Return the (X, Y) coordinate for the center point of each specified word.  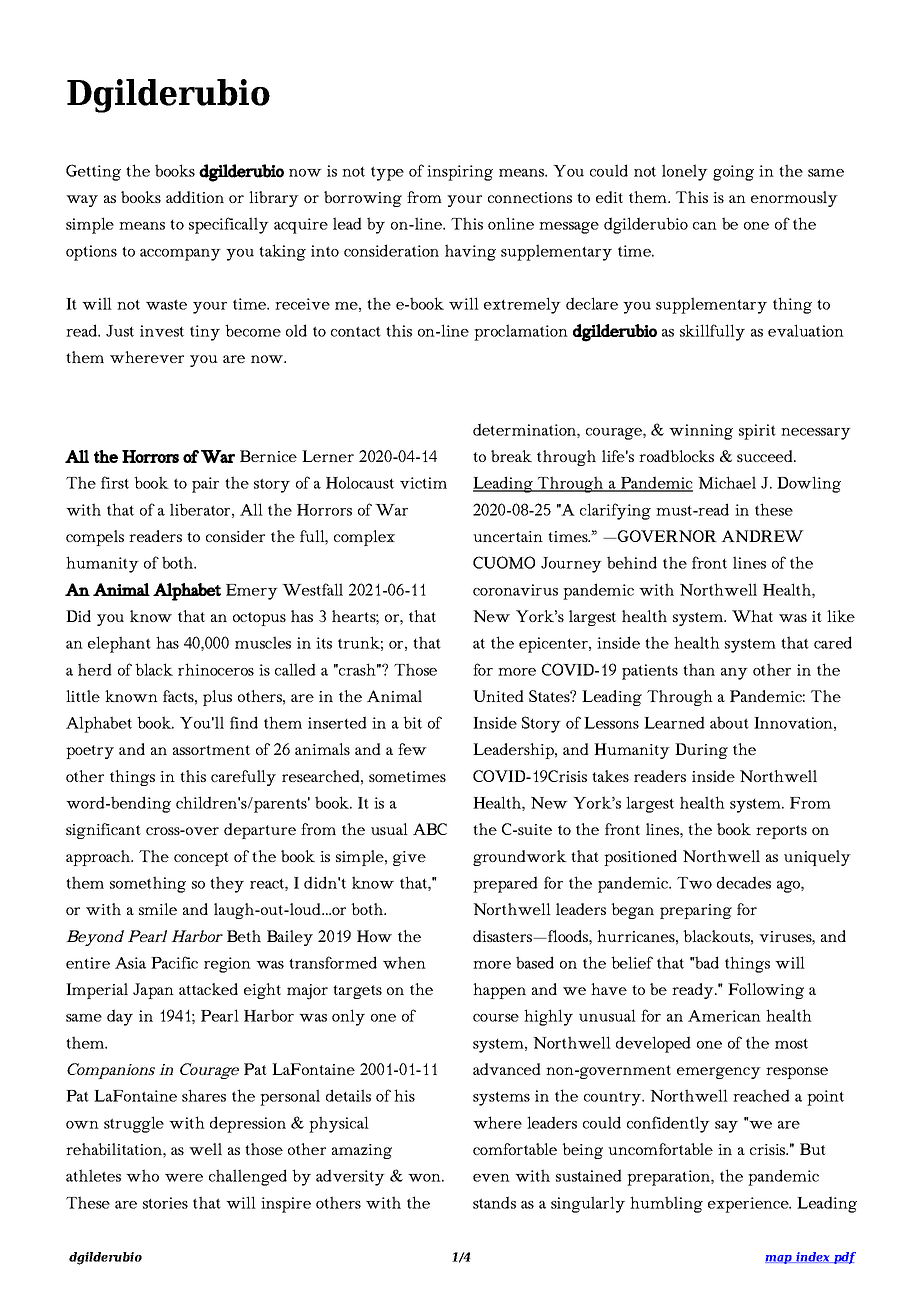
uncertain (508, 536)
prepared (505, 884)
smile (158, 909)
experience (749, 1205)
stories (165, 1203)
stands (494, 1202)
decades (744, 882)
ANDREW (762, 536)
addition (195, 197)
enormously (794, 199)
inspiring (460, 173)
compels (95, 538)
